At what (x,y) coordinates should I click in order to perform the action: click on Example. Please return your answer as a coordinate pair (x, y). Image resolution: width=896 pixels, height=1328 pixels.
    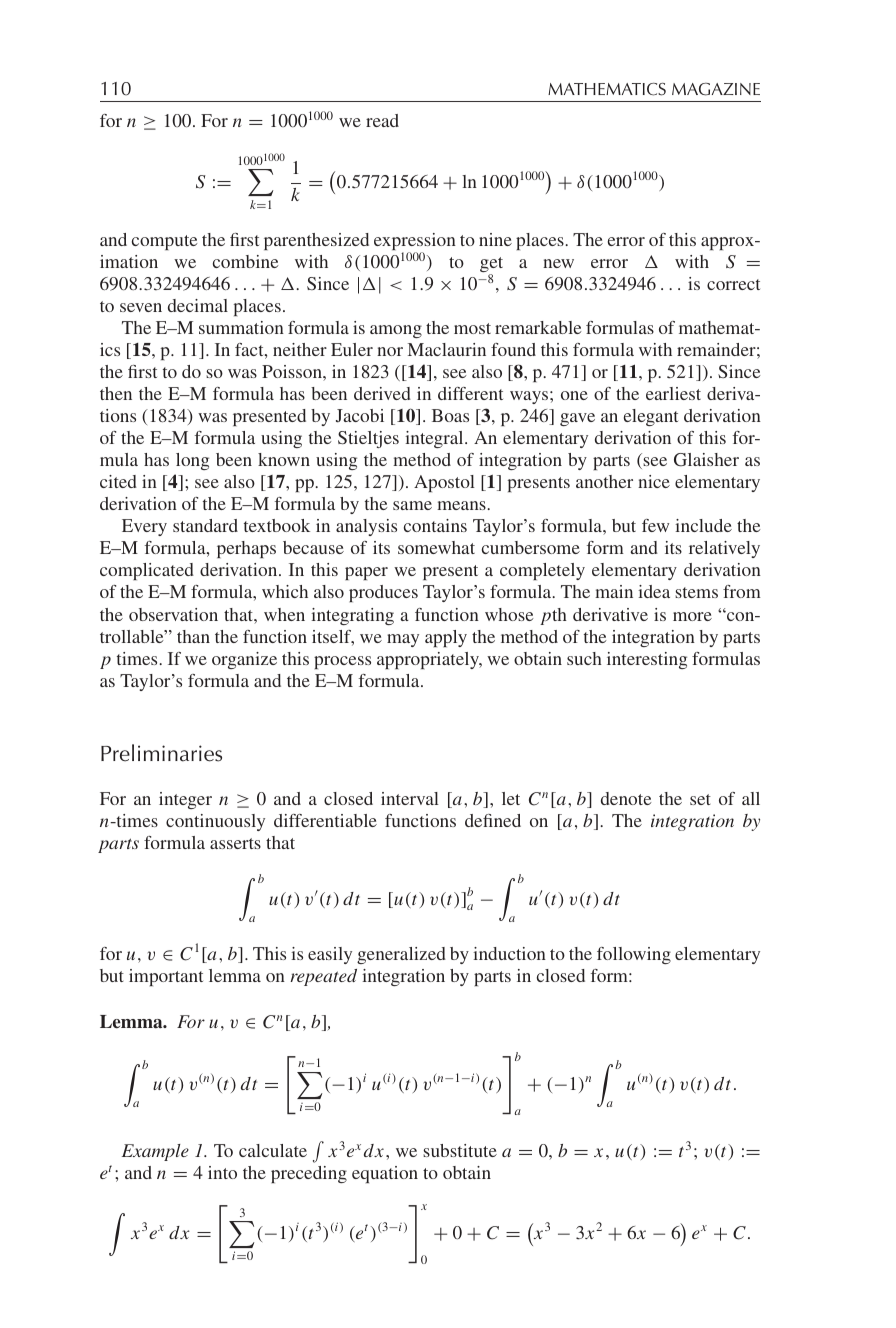
    Looking at the image, I should click on (155, 1152).
